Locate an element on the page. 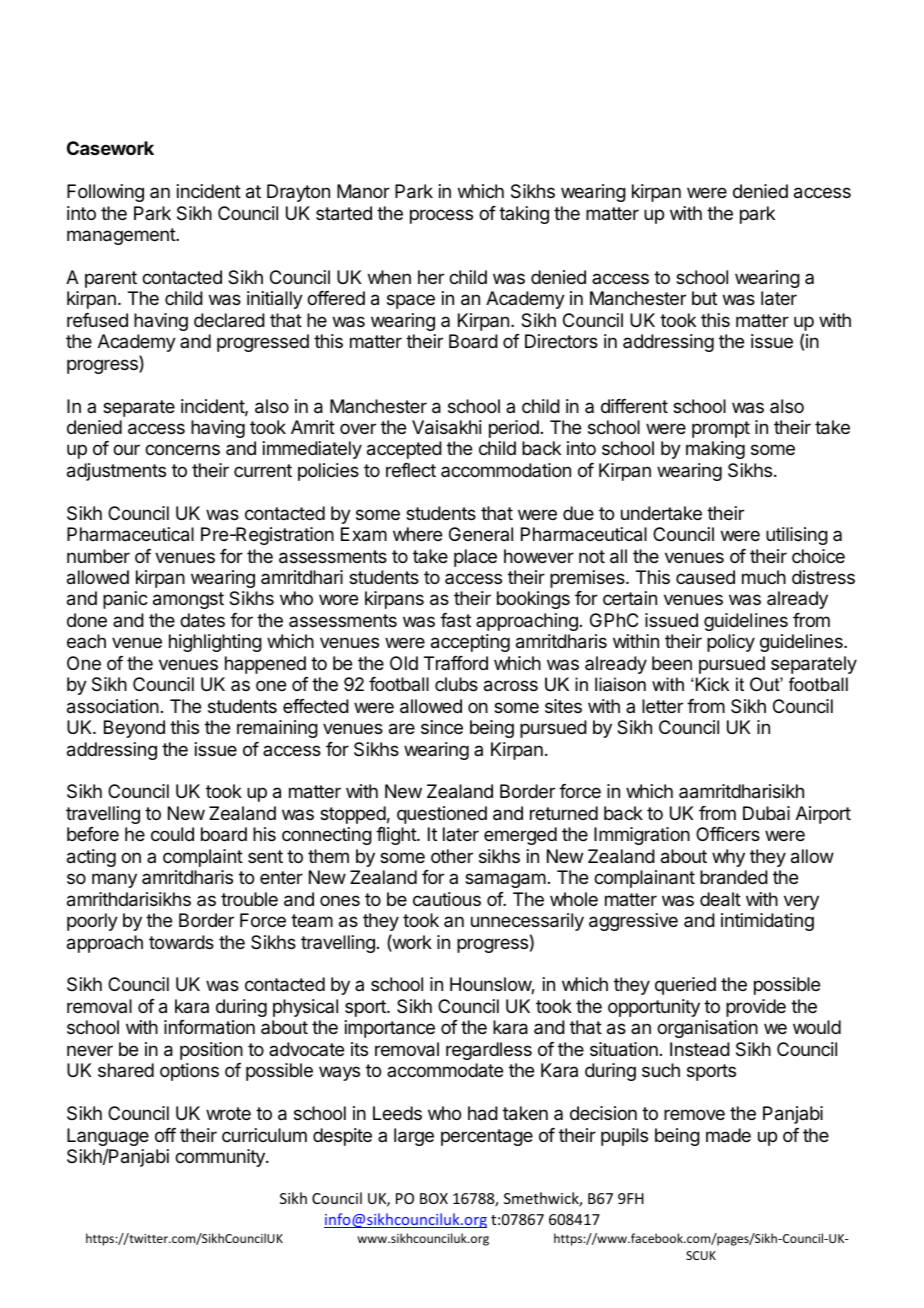 The image size is (924, 1308). management is located at coordinates (122, 236).
